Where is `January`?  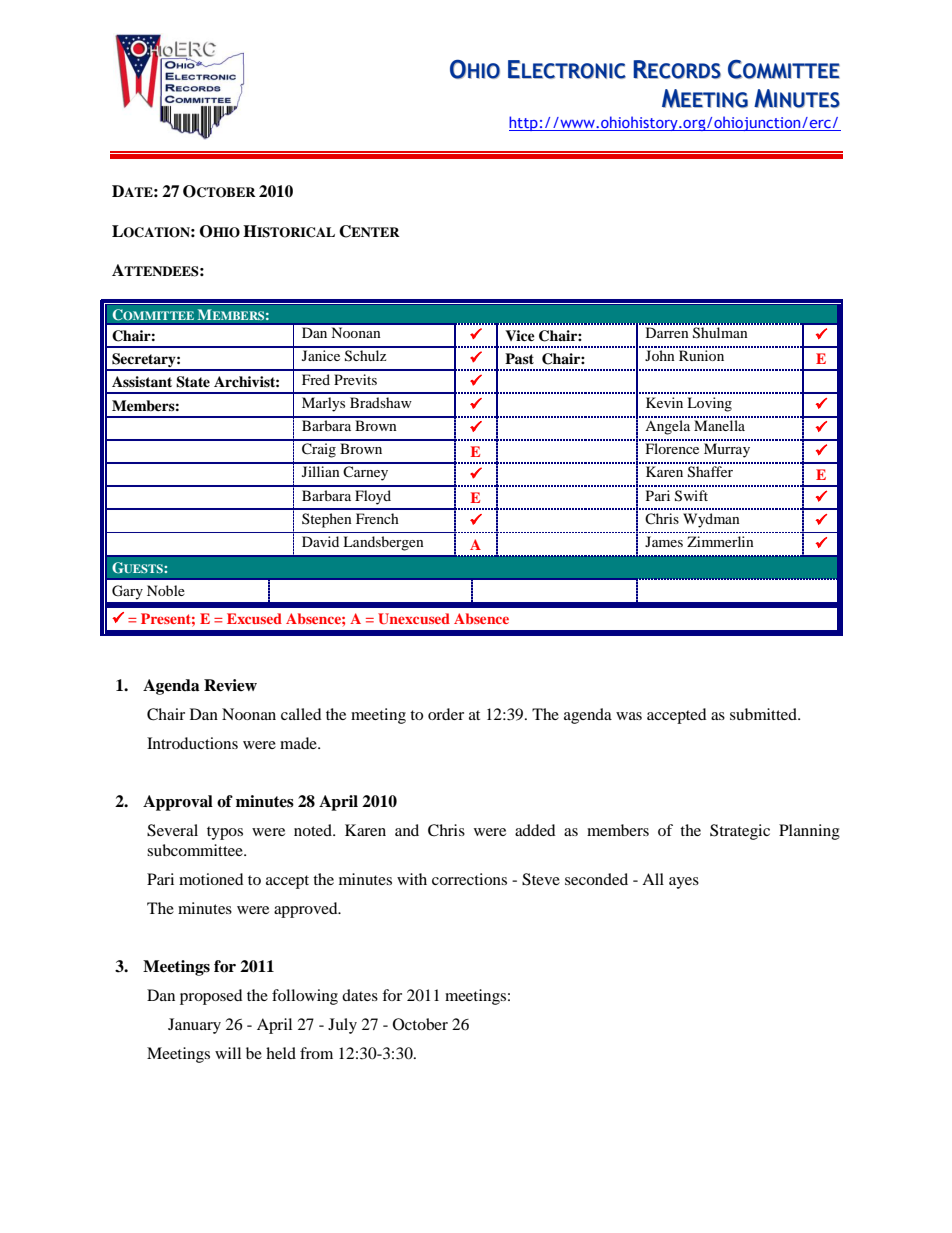 January is located at coordinates (194, 1026).
